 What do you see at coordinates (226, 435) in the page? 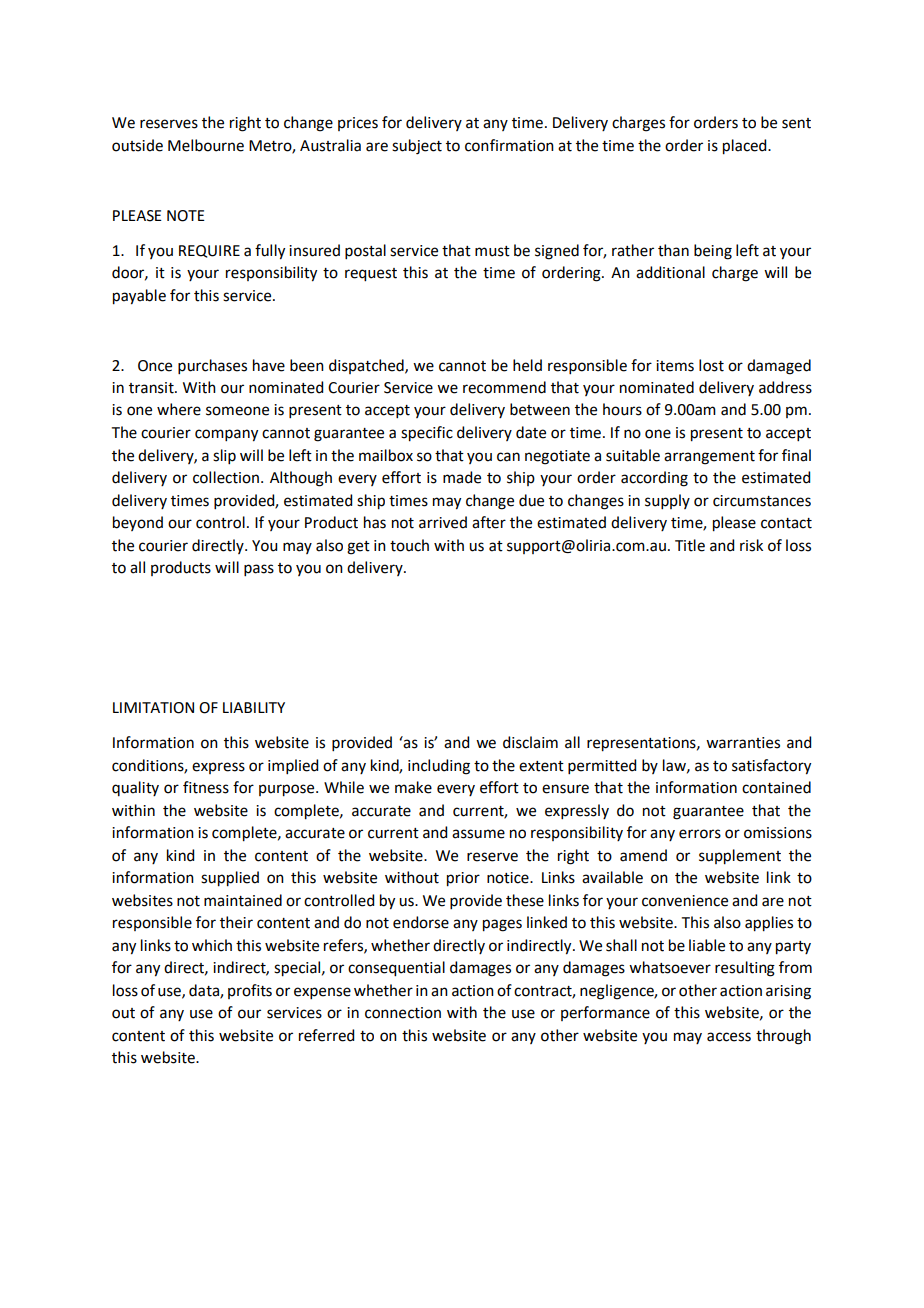
I see `company` at bounding box center [226, 435].
